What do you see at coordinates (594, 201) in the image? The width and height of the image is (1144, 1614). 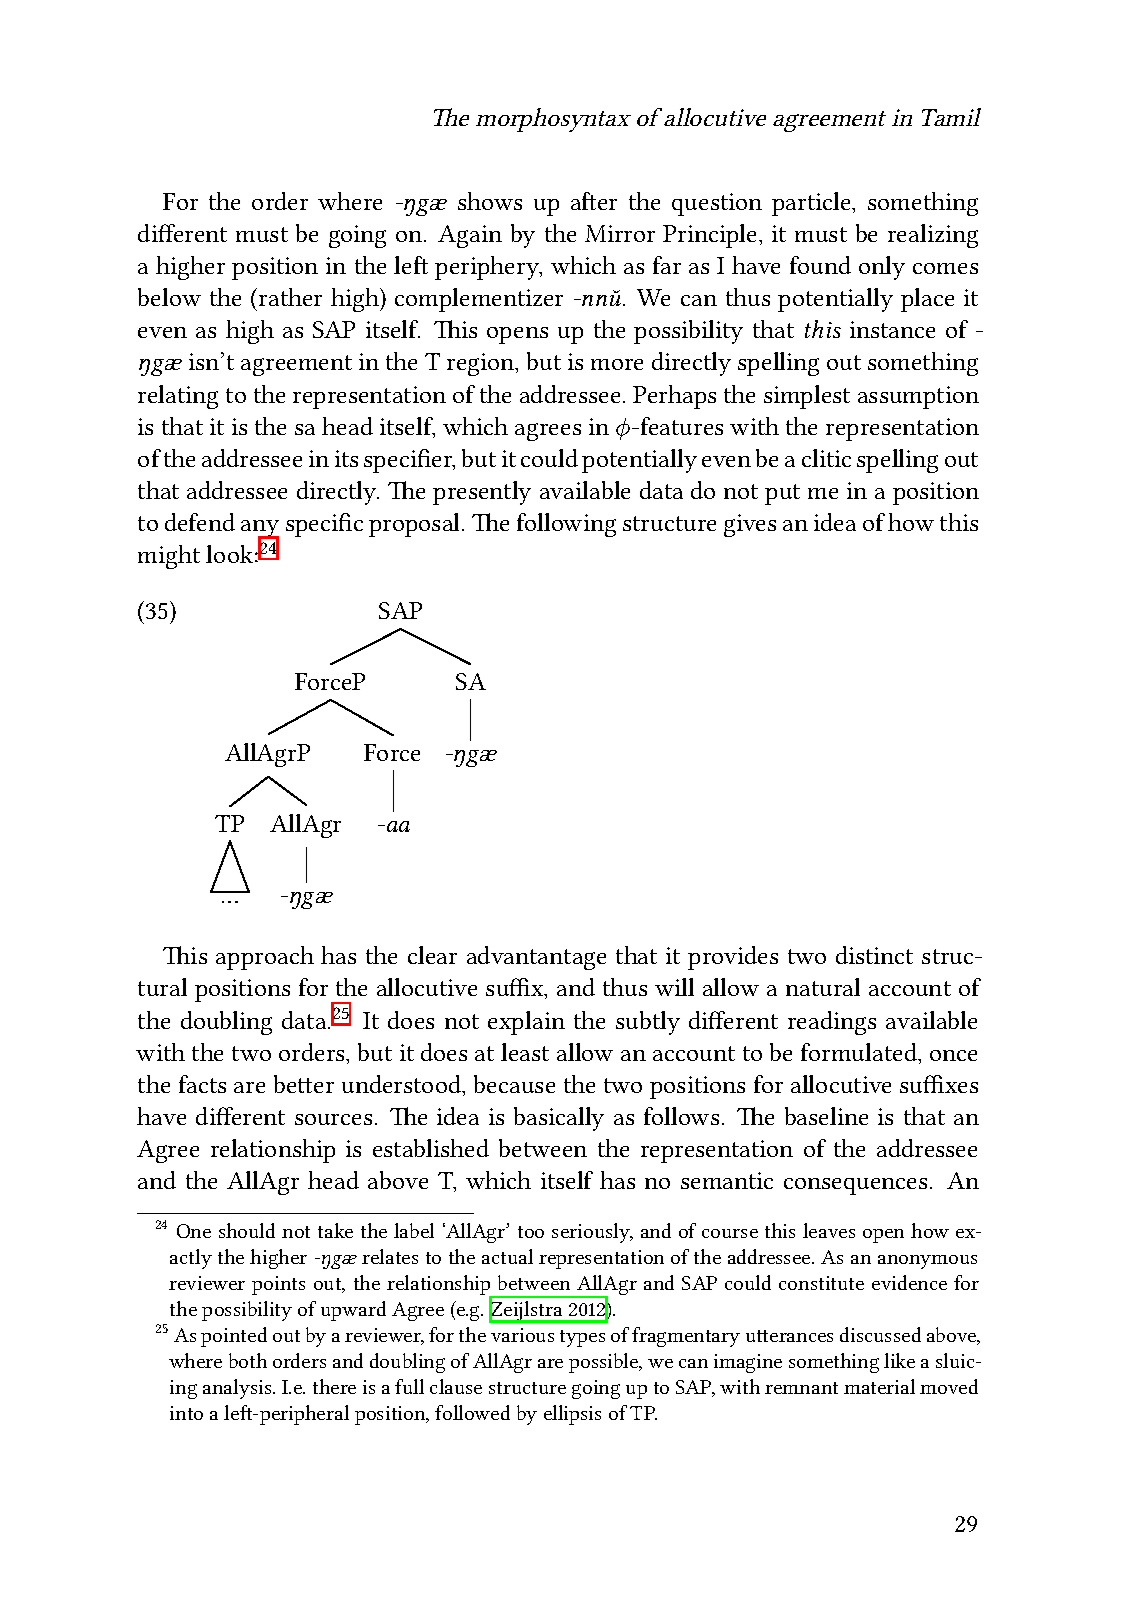 I see `after` at bounding box center [594, 201].
